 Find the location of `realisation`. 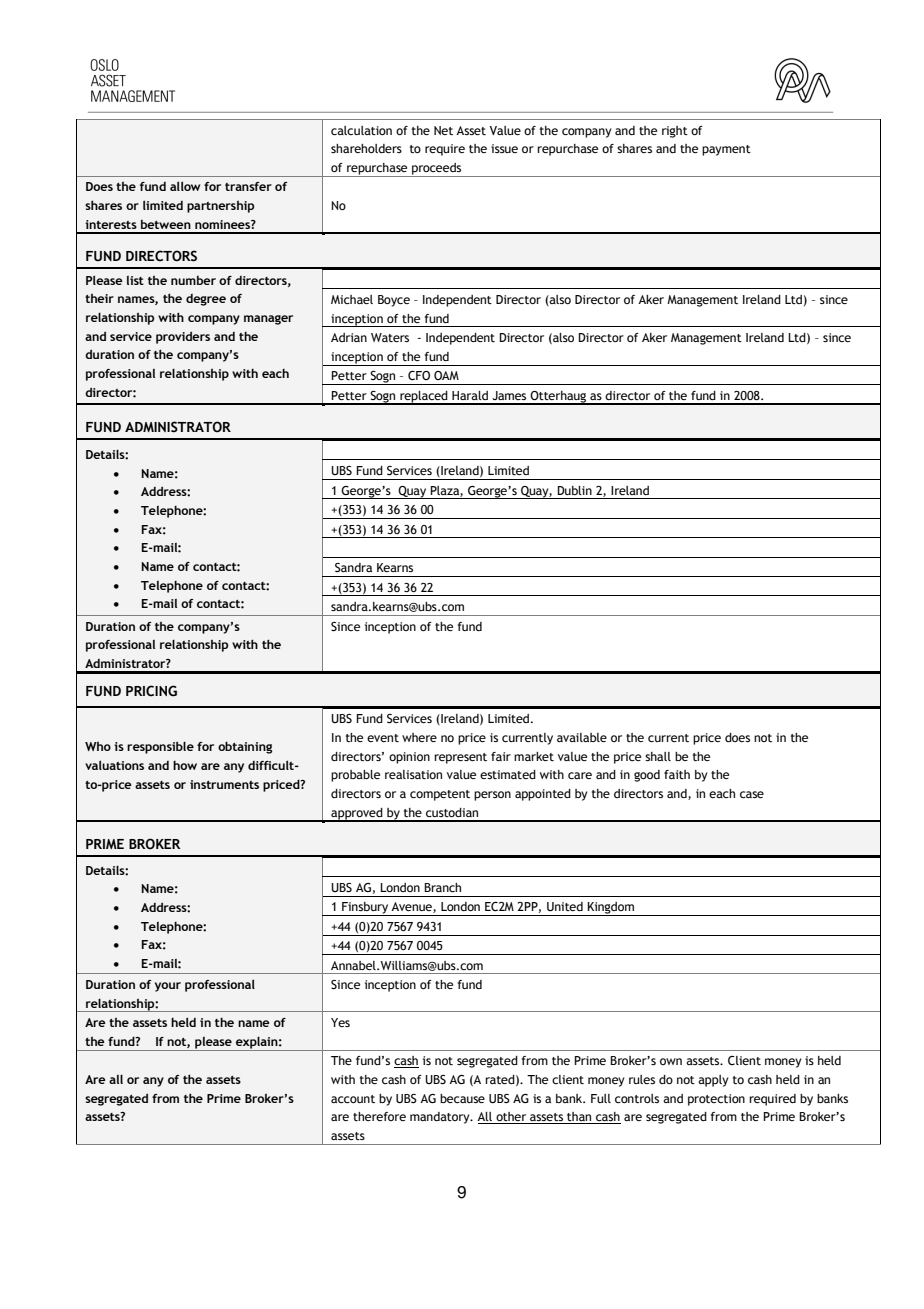

realisation is located at coordinates (413, 774).
